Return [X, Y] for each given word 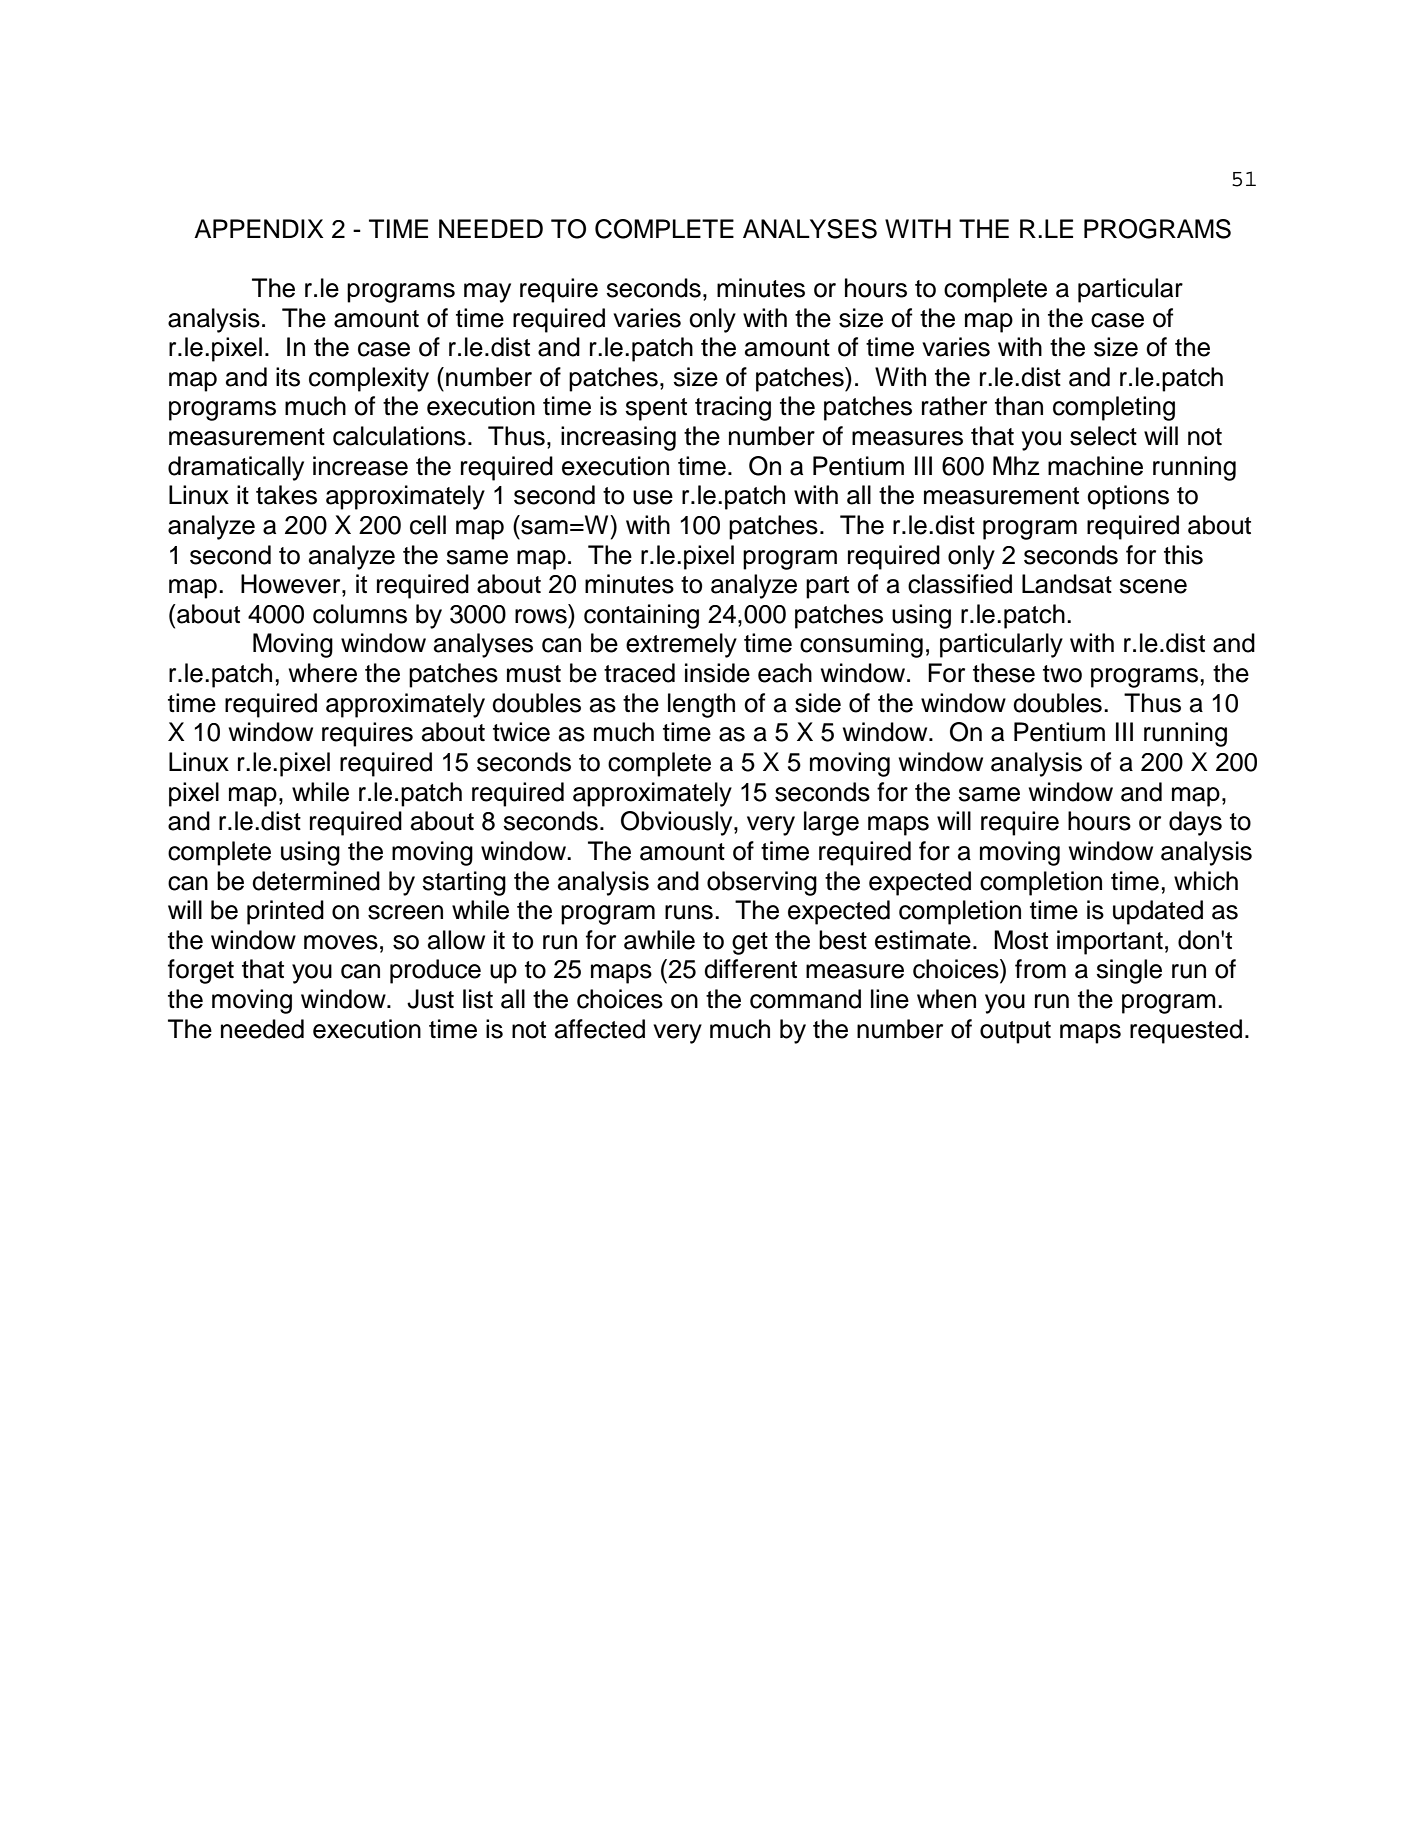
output [1015, 1032]
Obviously [678, 823]
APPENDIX [258, 228]
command [805, 999]
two [1062, 674]
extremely [681, 645]
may [487, 293]
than [1019, 406]
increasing [618, 438]
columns [360, 614]
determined [316, 881]
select [1103, 436]
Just [430, 999]
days [1195, 823]
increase [360, 466]
